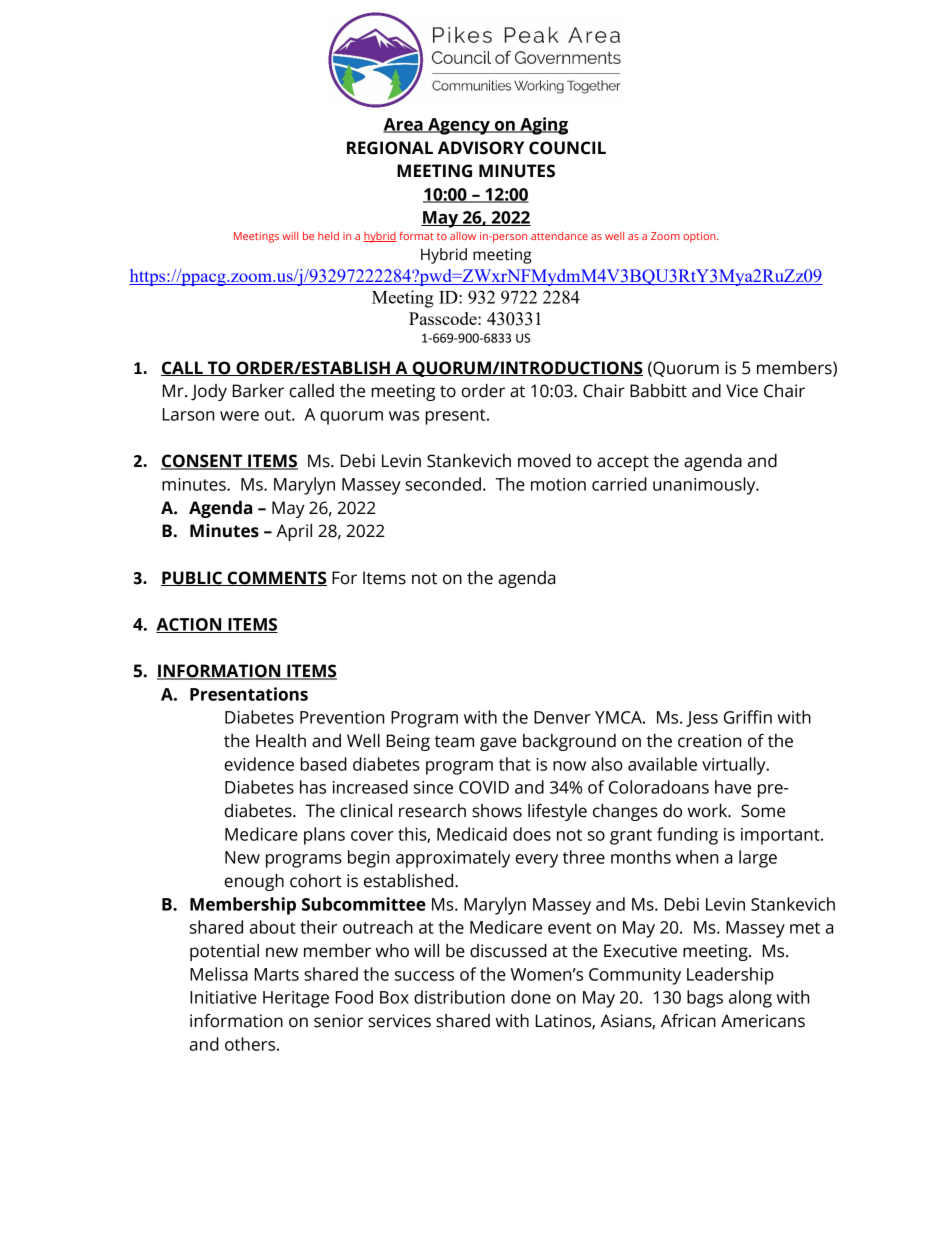 The height and width of the screenshot is (1233, 952). Describe the element at coordinates (443, 484) in the screenshot. I see `seconded` at that location.
